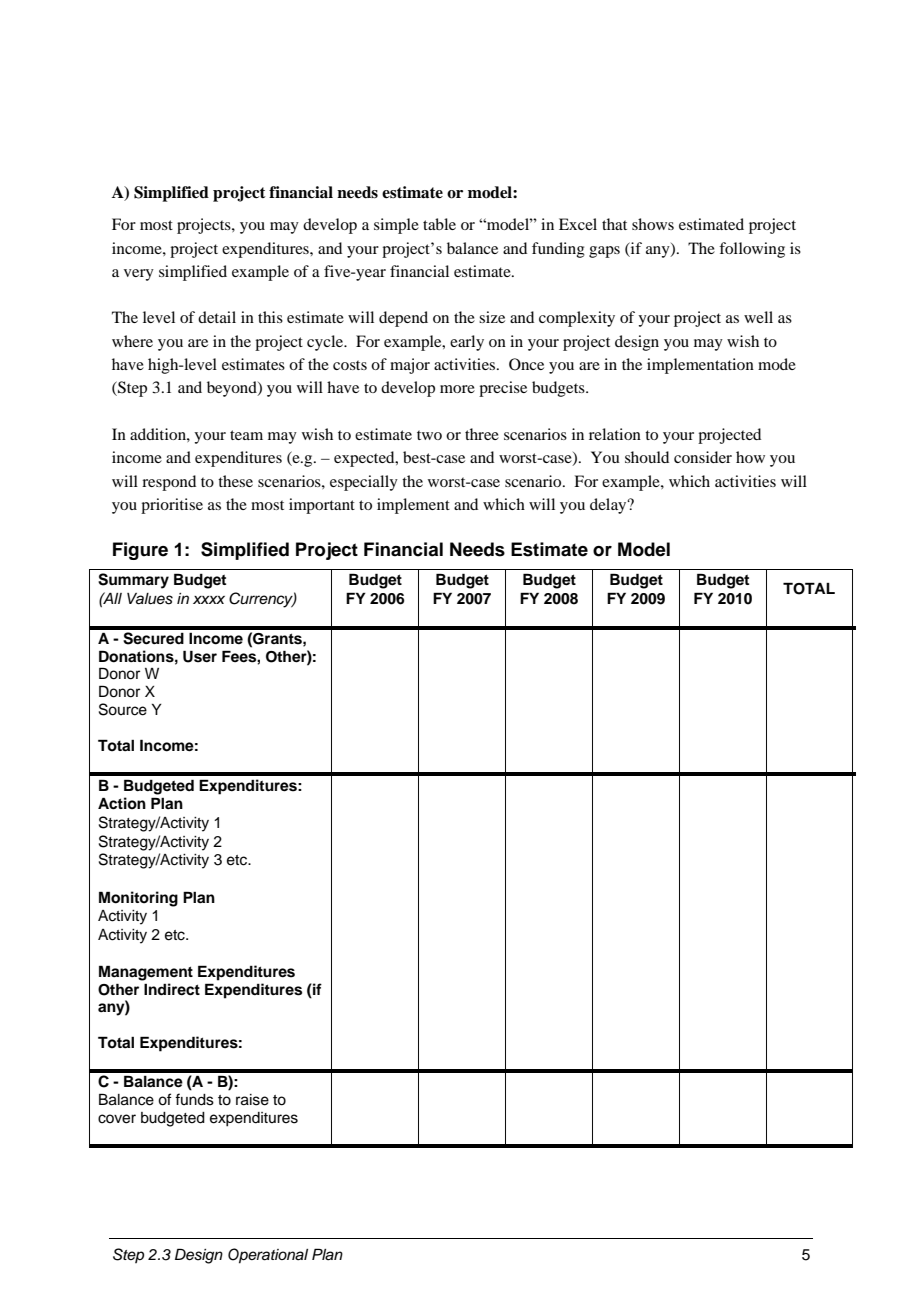 This screenshot has height=1308, width=924. Describe the element at coordinates (200, 656) in the screenshot. I see `User` at that location.
